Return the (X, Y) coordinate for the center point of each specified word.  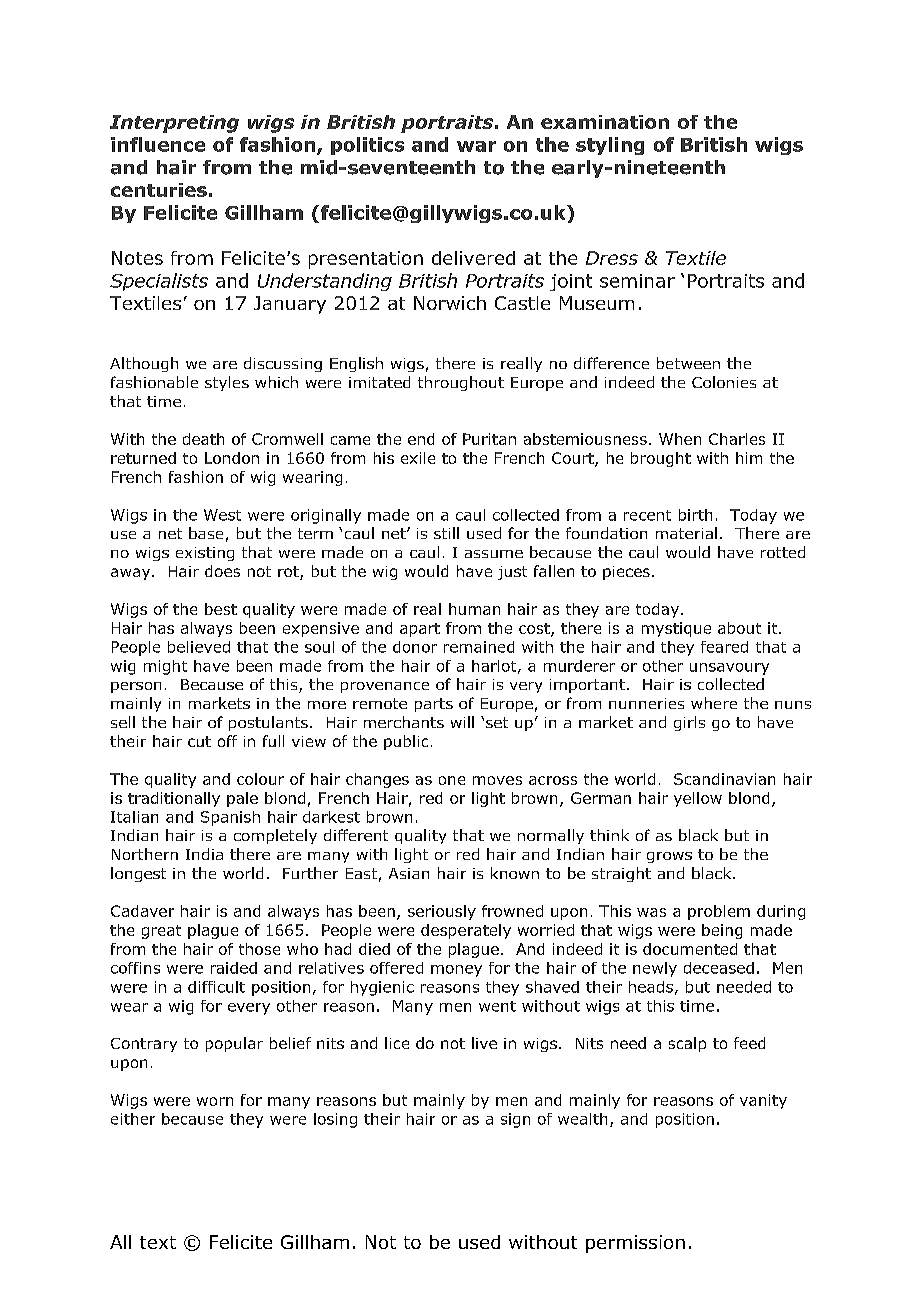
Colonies (724, 382)
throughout (461, 383)
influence (158, 144)
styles (227, 383)
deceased (719, 968)
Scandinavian (724, 779)
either (133, 1119)
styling (610, 146)
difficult (216, 987)
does (222, 571)
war (476, 146)
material (686, 533)
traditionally (174, 799)
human (474, 609)
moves (497, 780)
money (456, 971)
